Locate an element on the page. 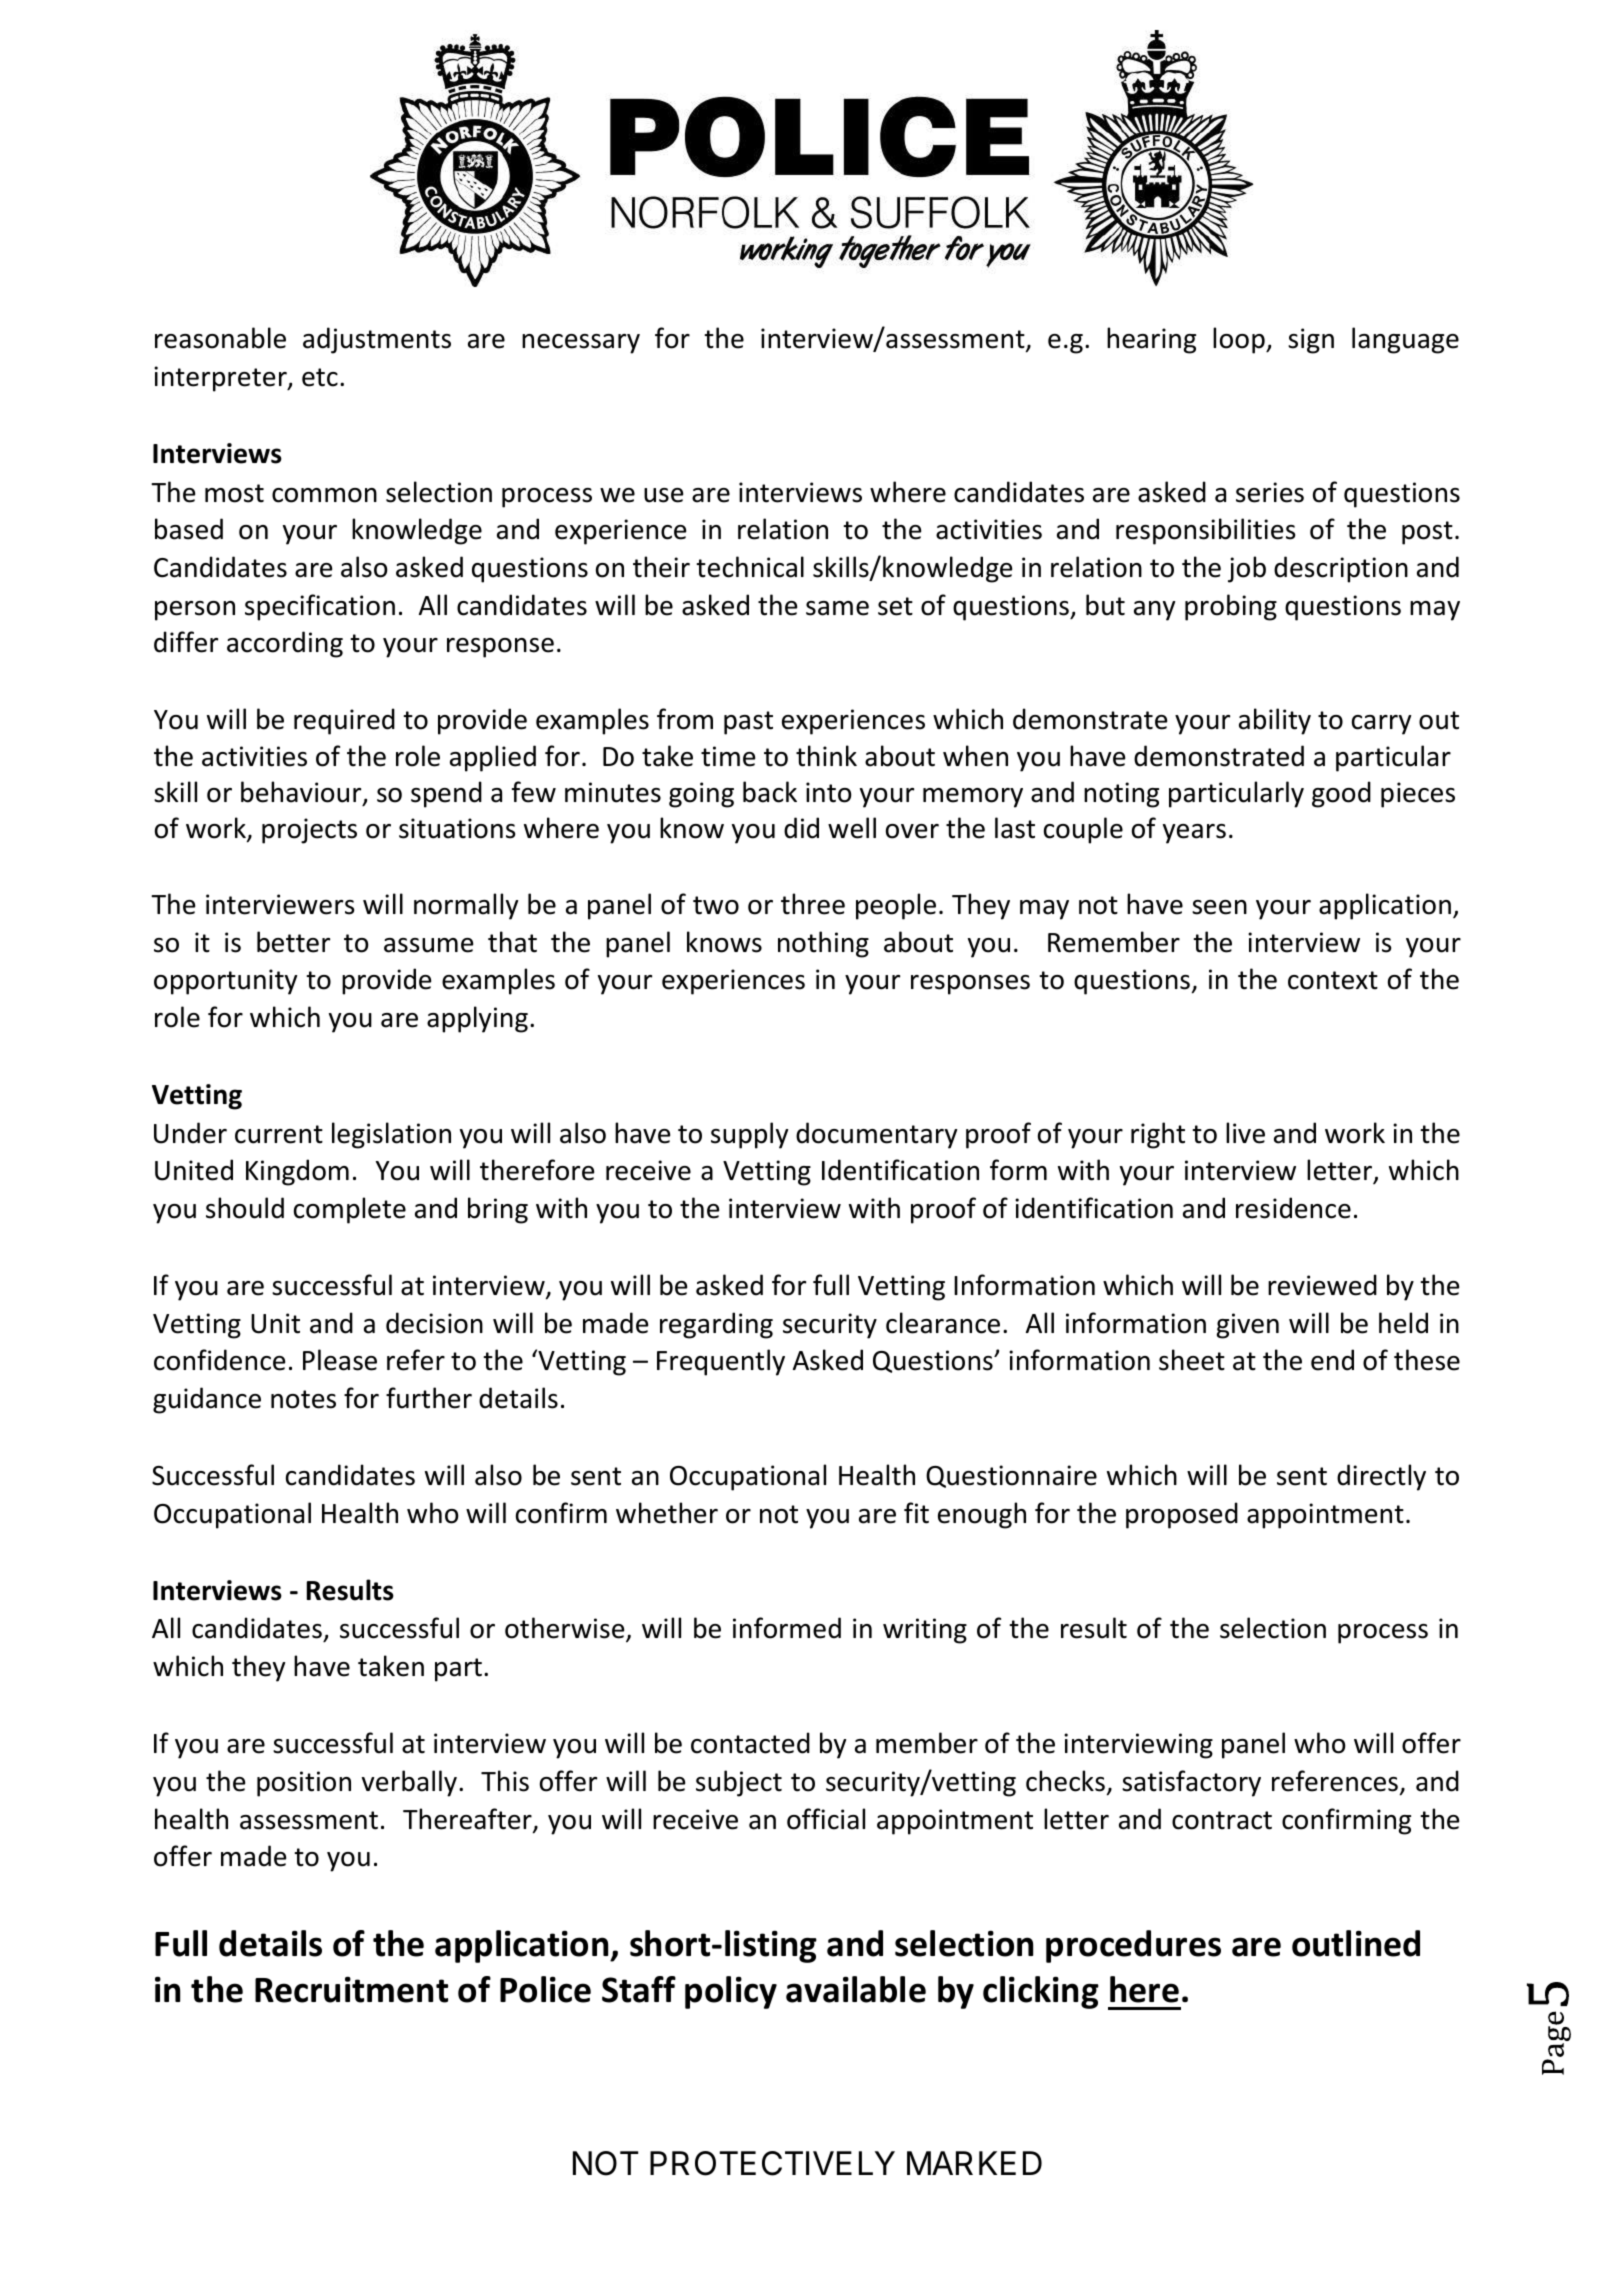 The width and height of the image is (1614, 2282). outlined is located at coordinates (1356, 1943).
